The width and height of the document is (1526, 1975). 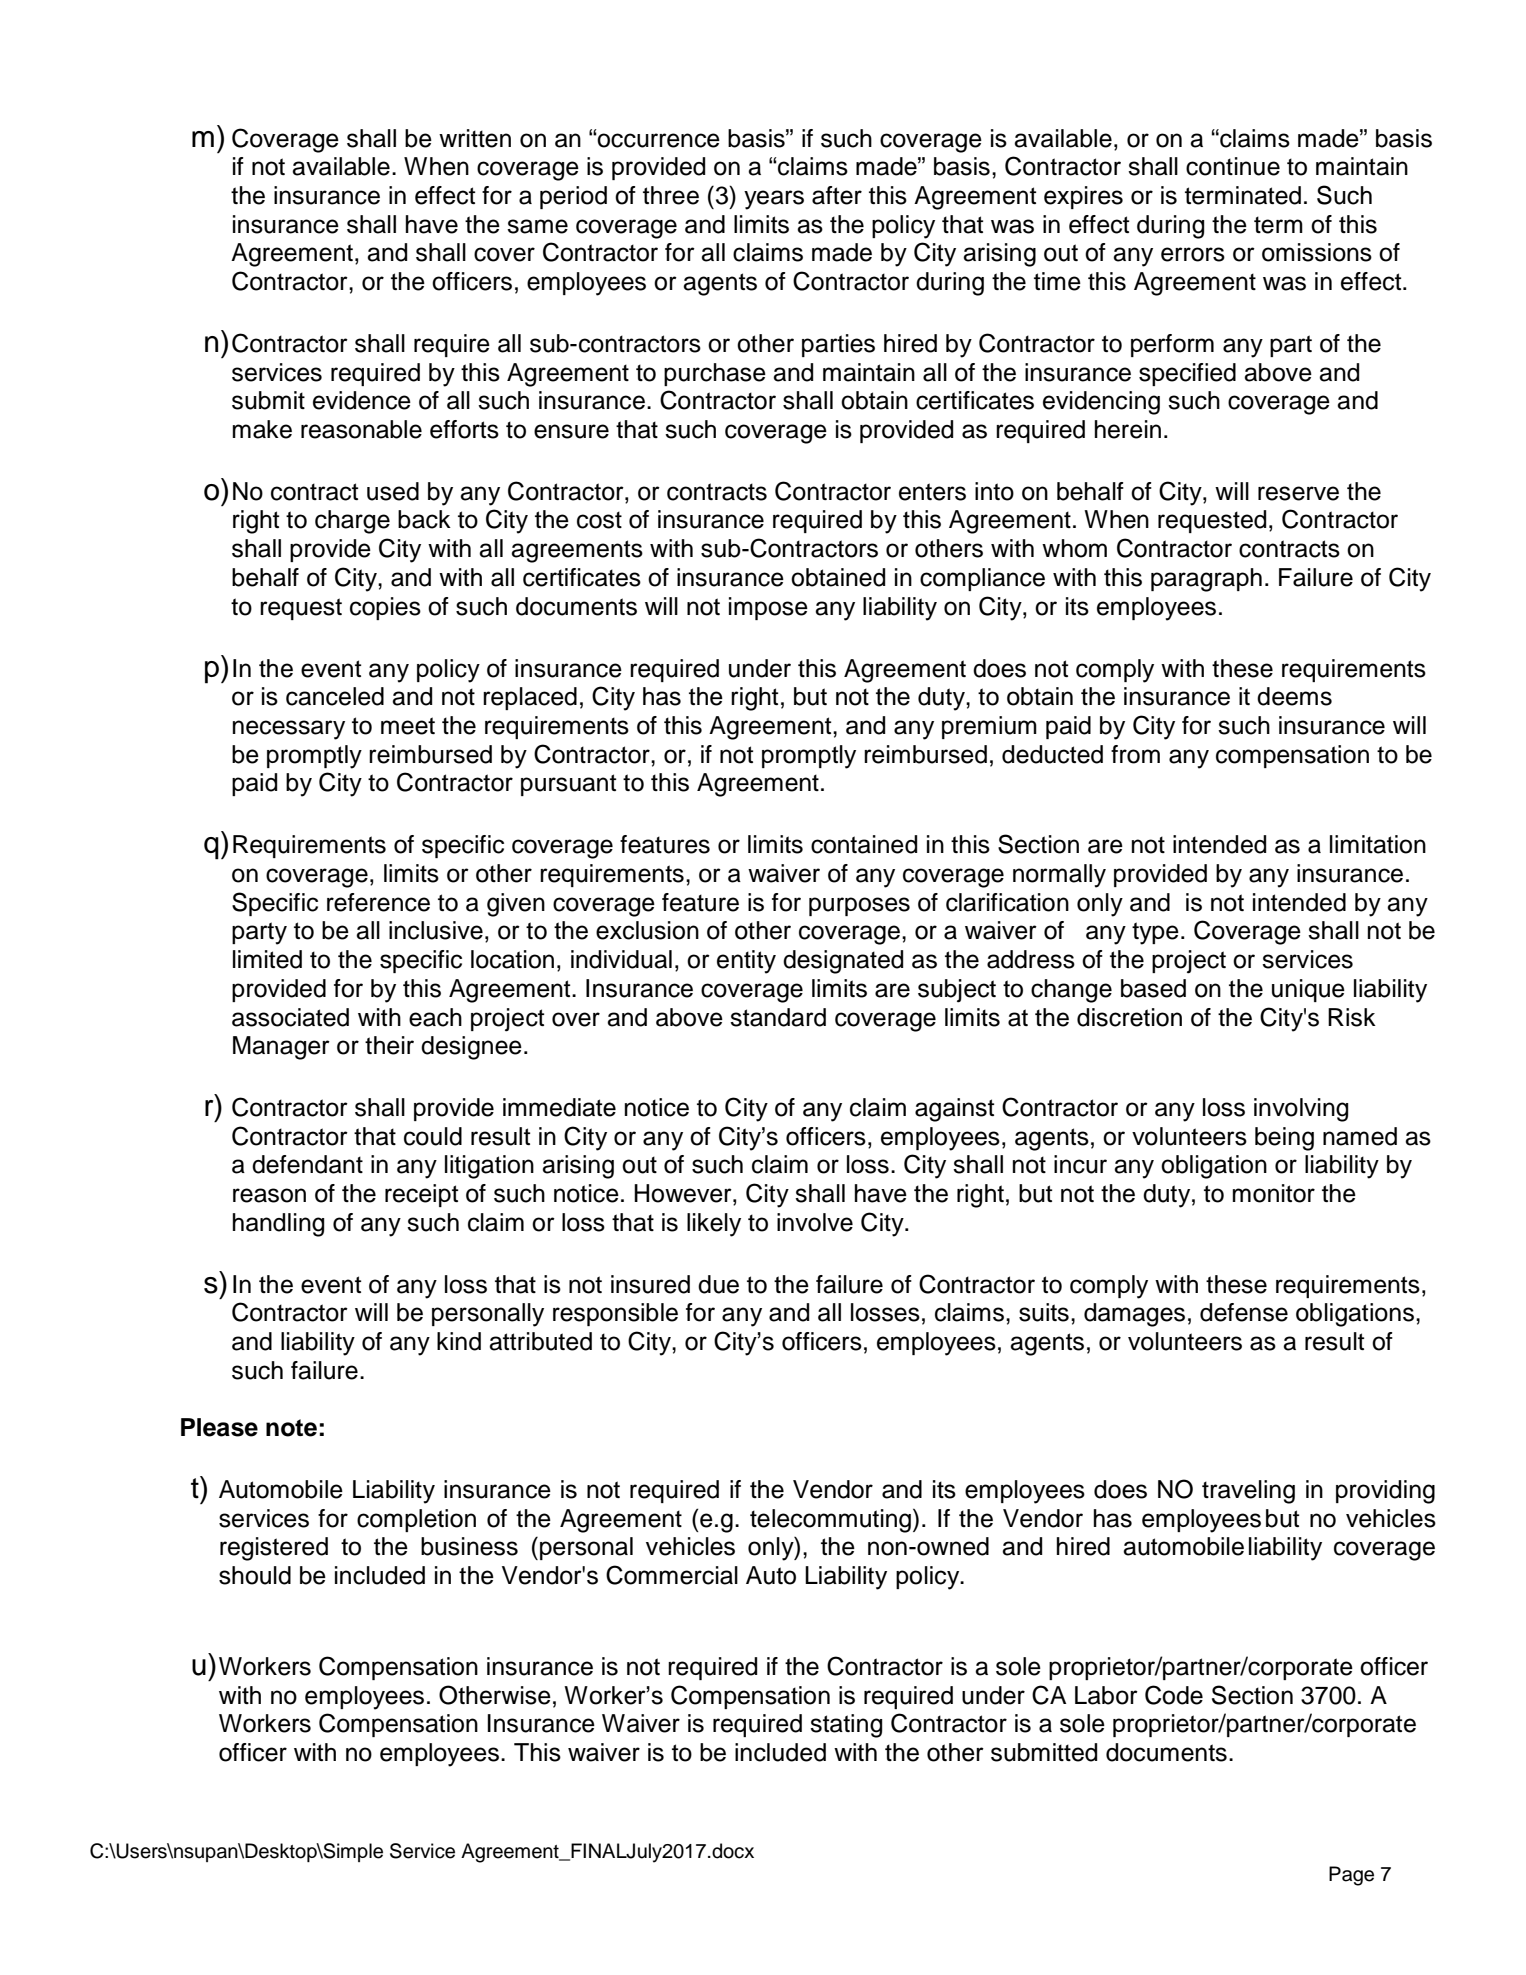 I want to click on defense, so click(x=1244, y=1312).
